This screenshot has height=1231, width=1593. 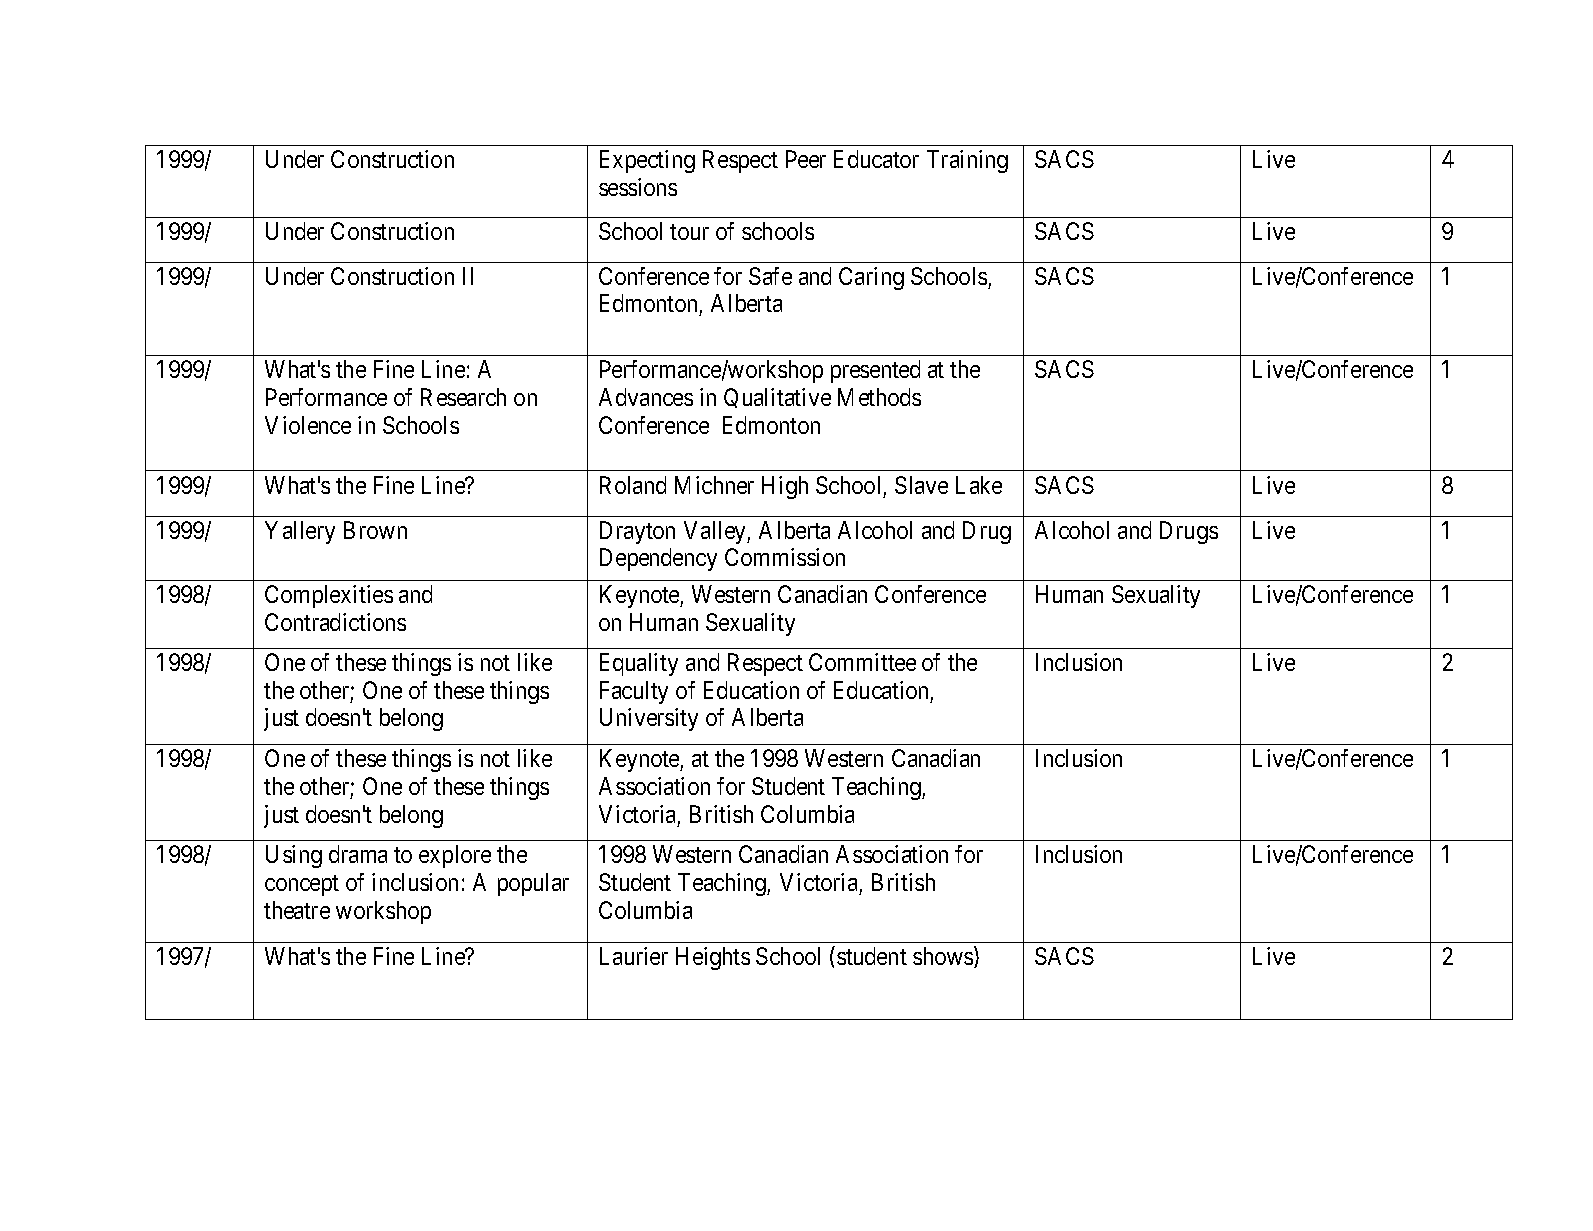 What do you see at coordinates (638, 187) in the screenshot?
I see `sessions` at bounding box center [638, 187].
